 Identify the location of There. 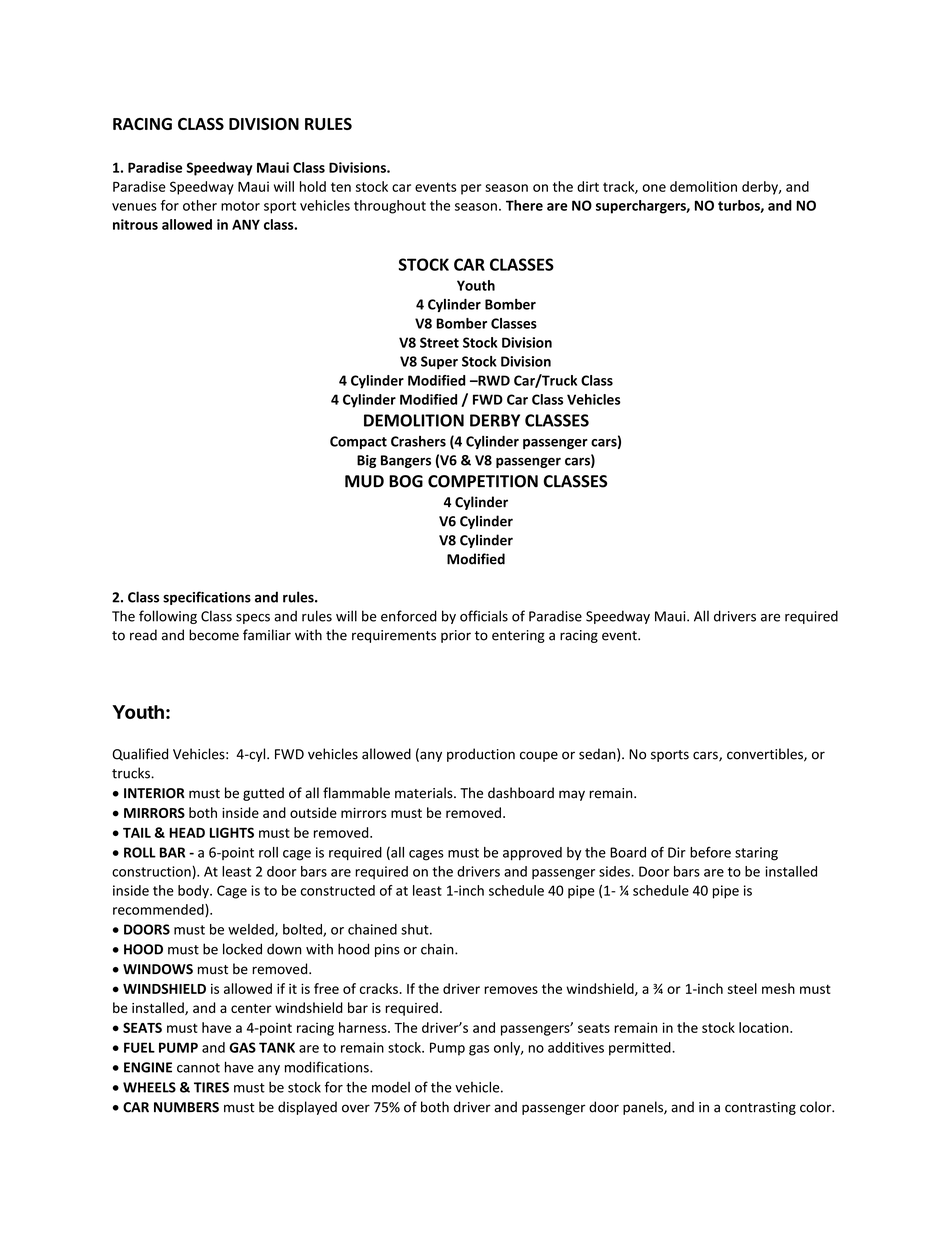
(524, 205).
